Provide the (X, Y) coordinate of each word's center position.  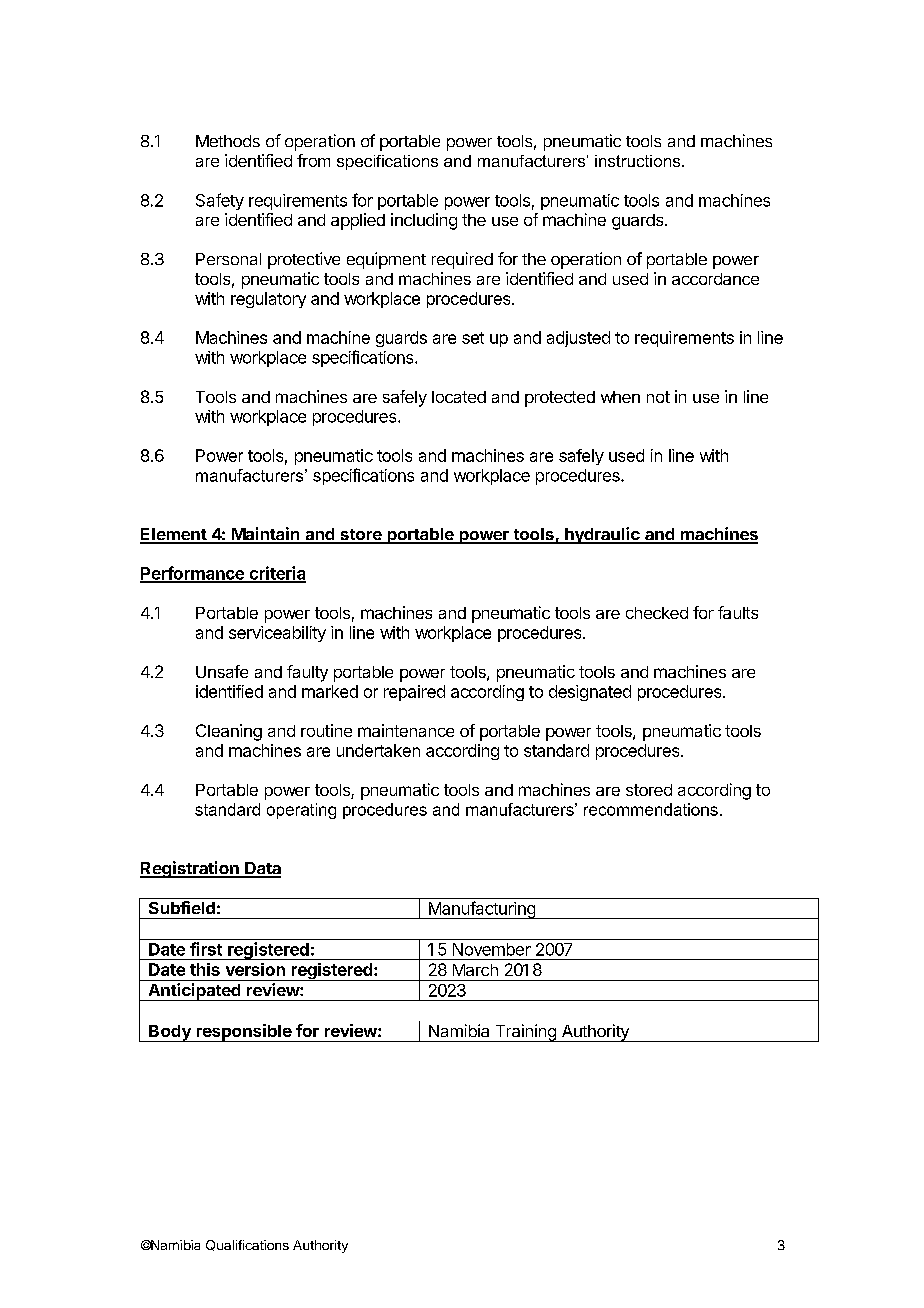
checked (657, 613)
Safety (220, 201)
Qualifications (247, 1245)
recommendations (651, 809)
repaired (414, 693)
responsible (243, 1033)
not (658, 397)
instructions (639, 161)
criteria (276, 574)
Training (525, 1033)
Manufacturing (481, 910)
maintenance (406, 730)
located (459, 397)
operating (301, 811)
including (424, 221)
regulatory (268, 300)
